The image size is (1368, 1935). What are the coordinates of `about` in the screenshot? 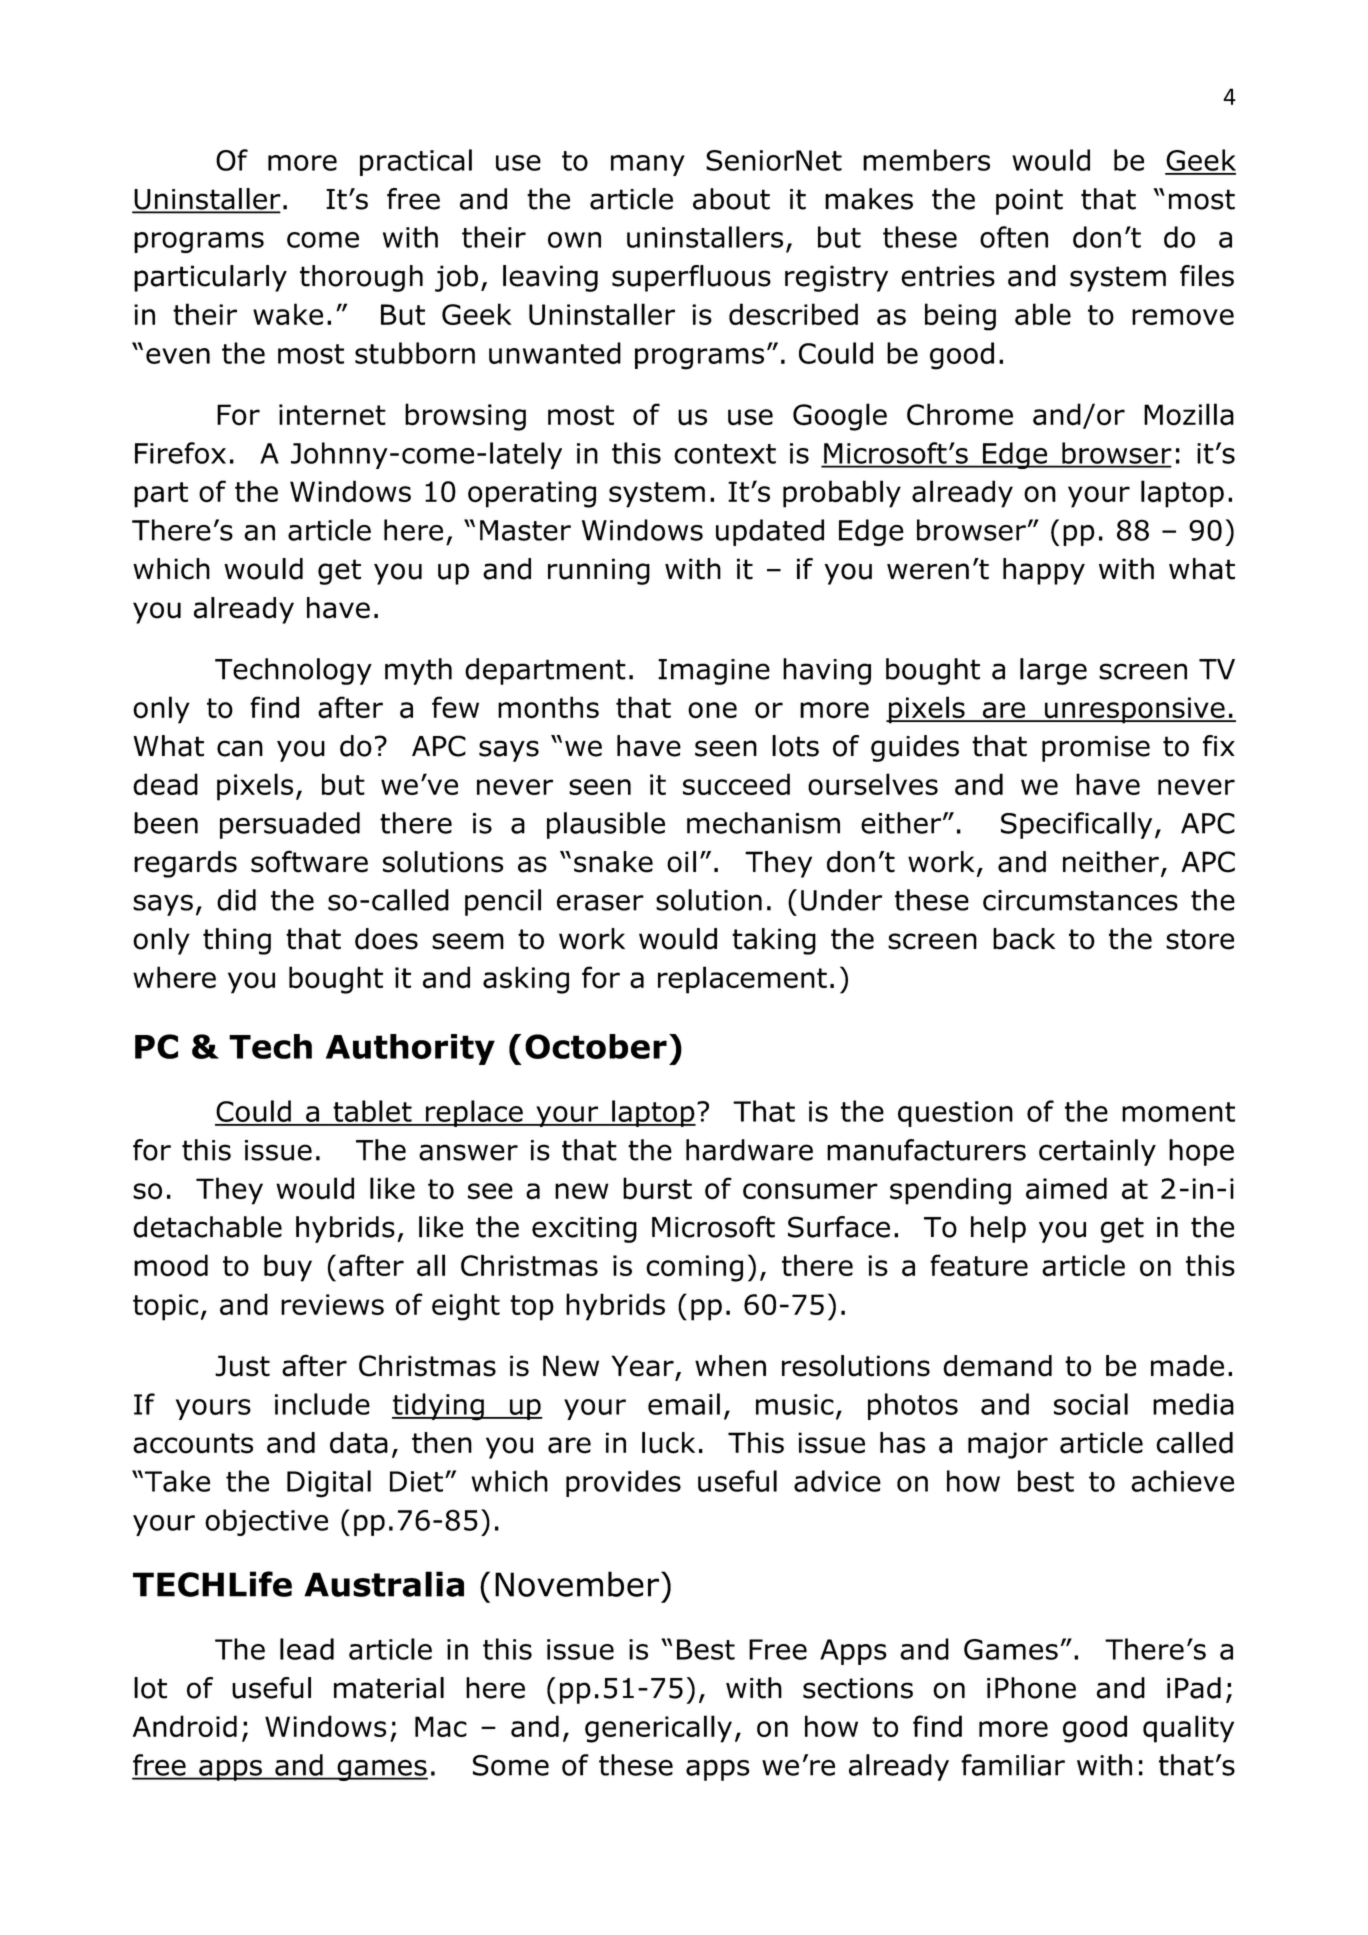 It's located at (731, 199).
